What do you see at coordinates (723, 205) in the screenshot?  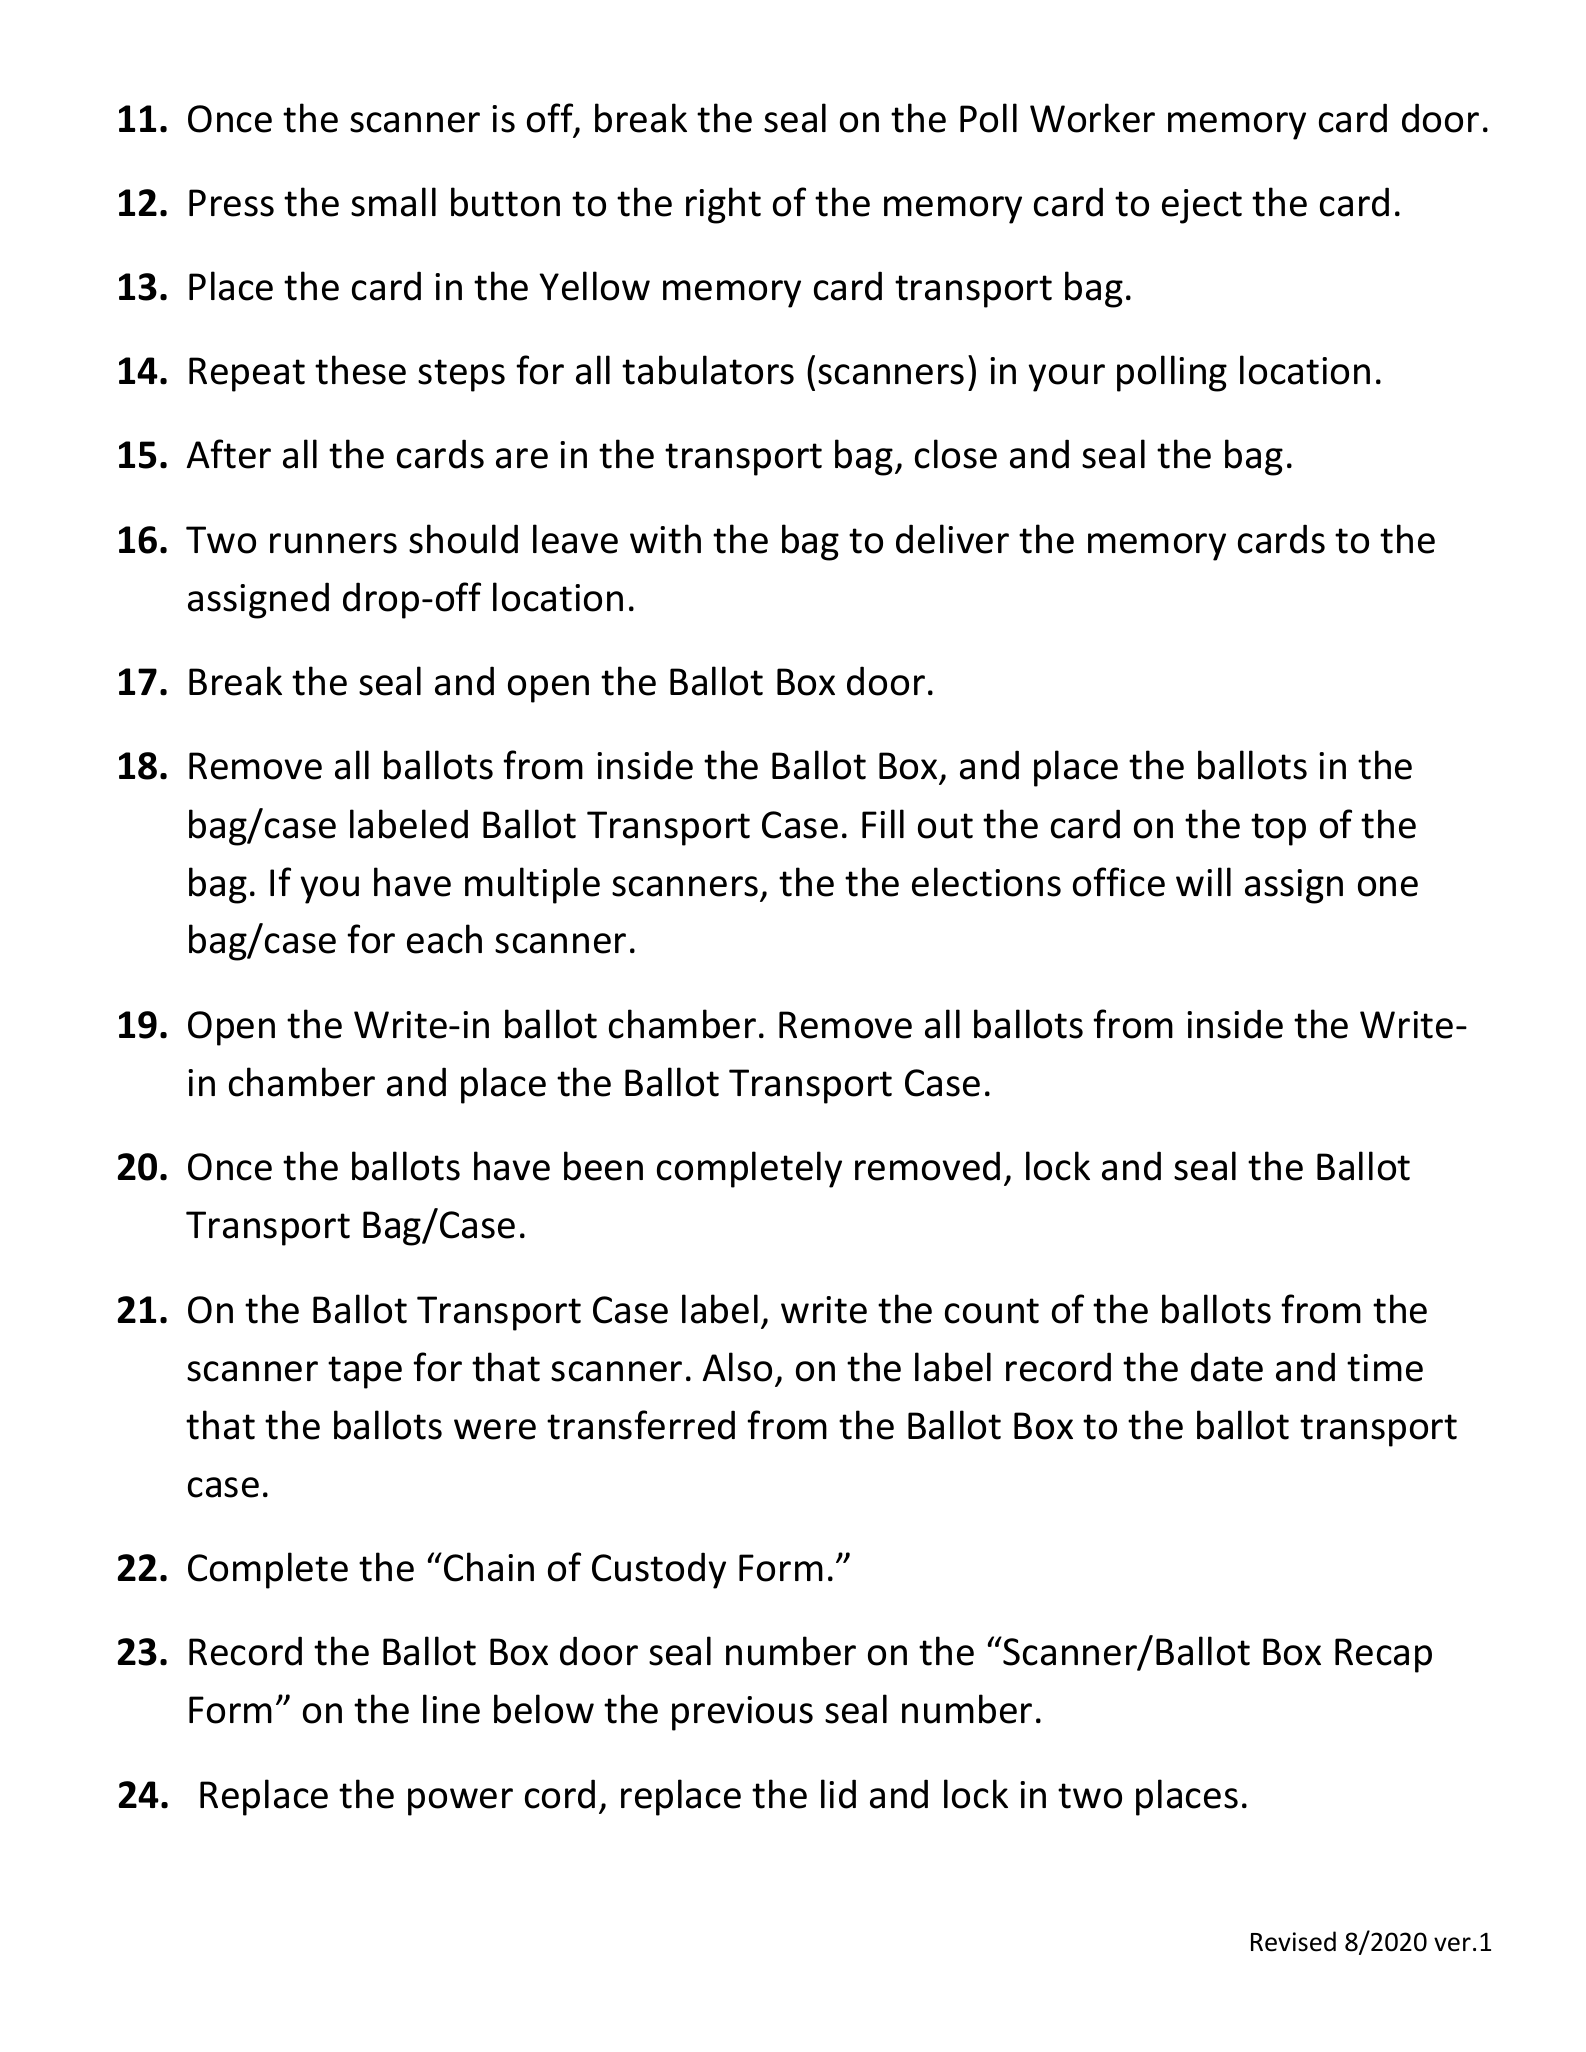 I see `right` at bounding box center [723, 205].
